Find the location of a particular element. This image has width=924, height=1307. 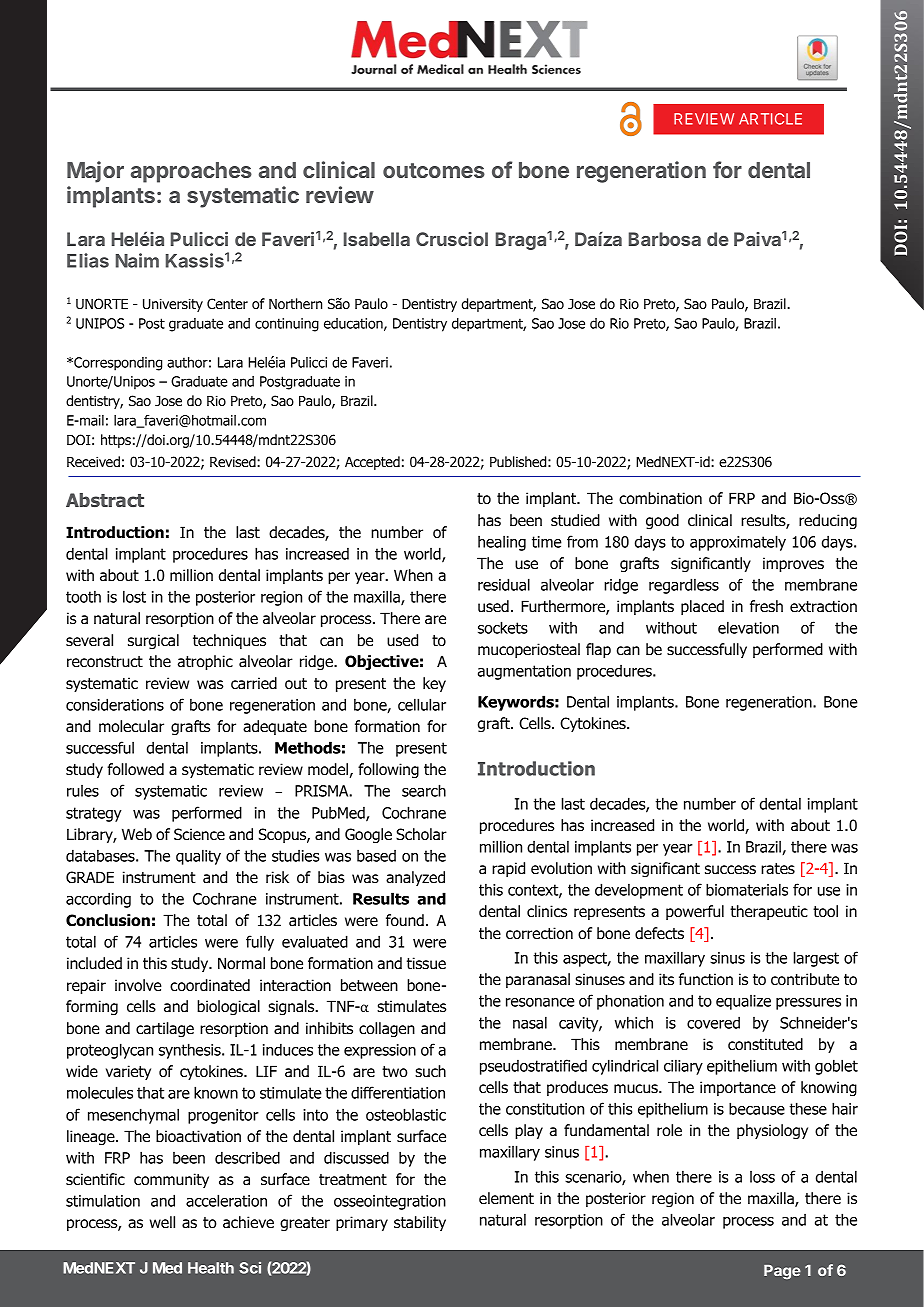

outcomes is located at coordinates (434, 170).
